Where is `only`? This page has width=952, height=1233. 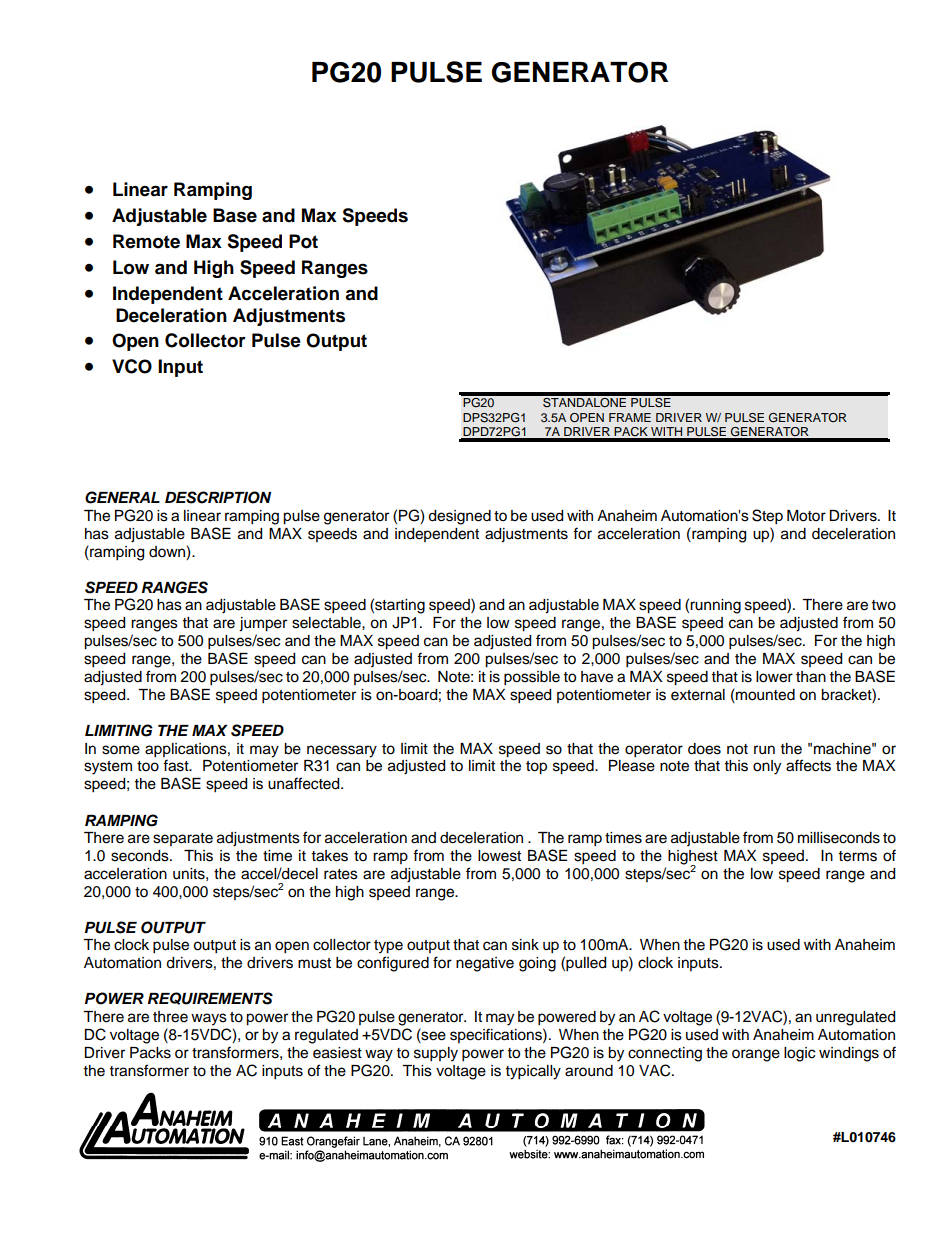 only is located at coordinates (767, 767).
